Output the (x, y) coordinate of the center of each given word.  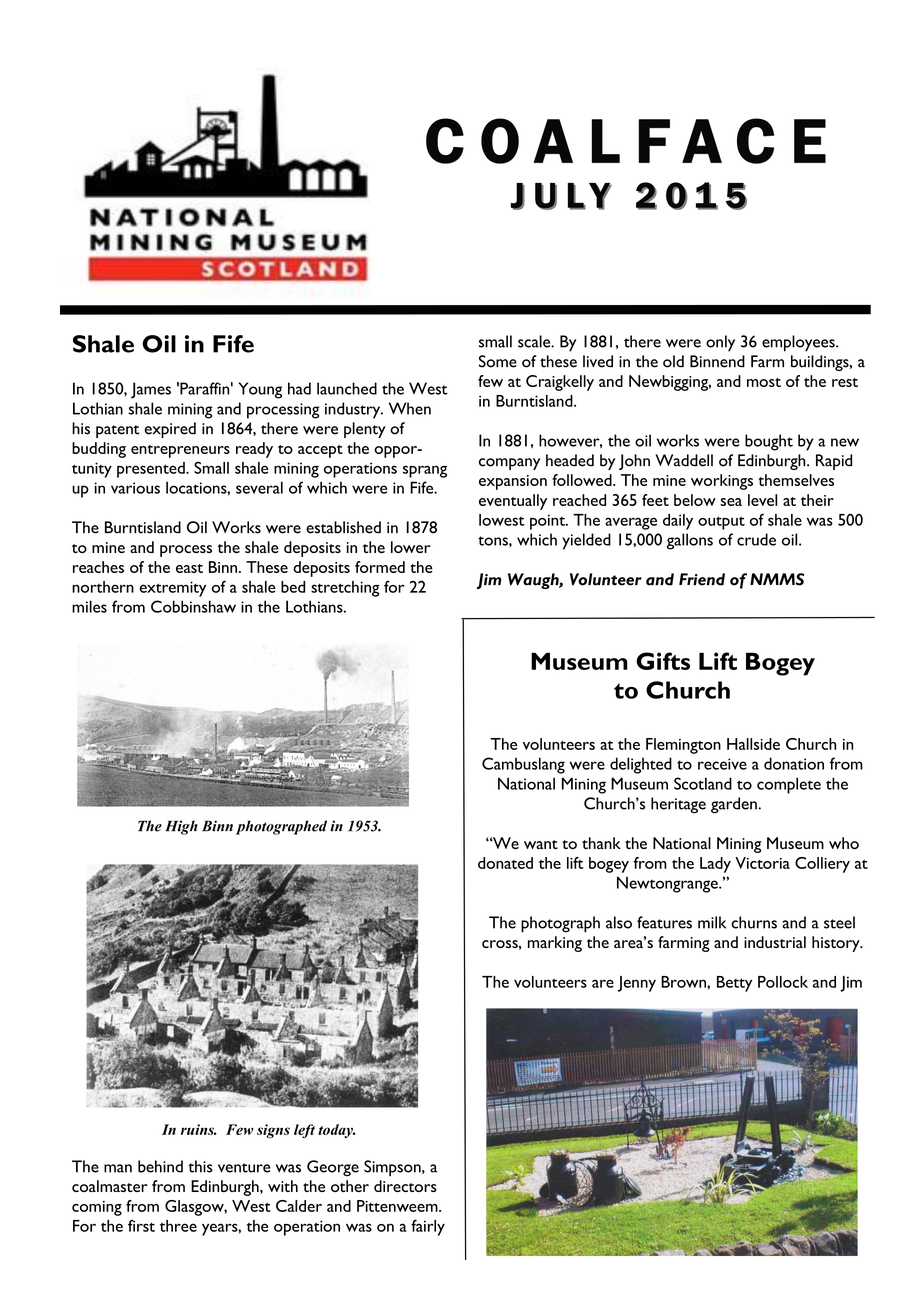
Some (498, 361)
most (764, 382)
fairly (428, 1227)
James (151, 390)
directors (405, 1186)
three (178, 1226)
